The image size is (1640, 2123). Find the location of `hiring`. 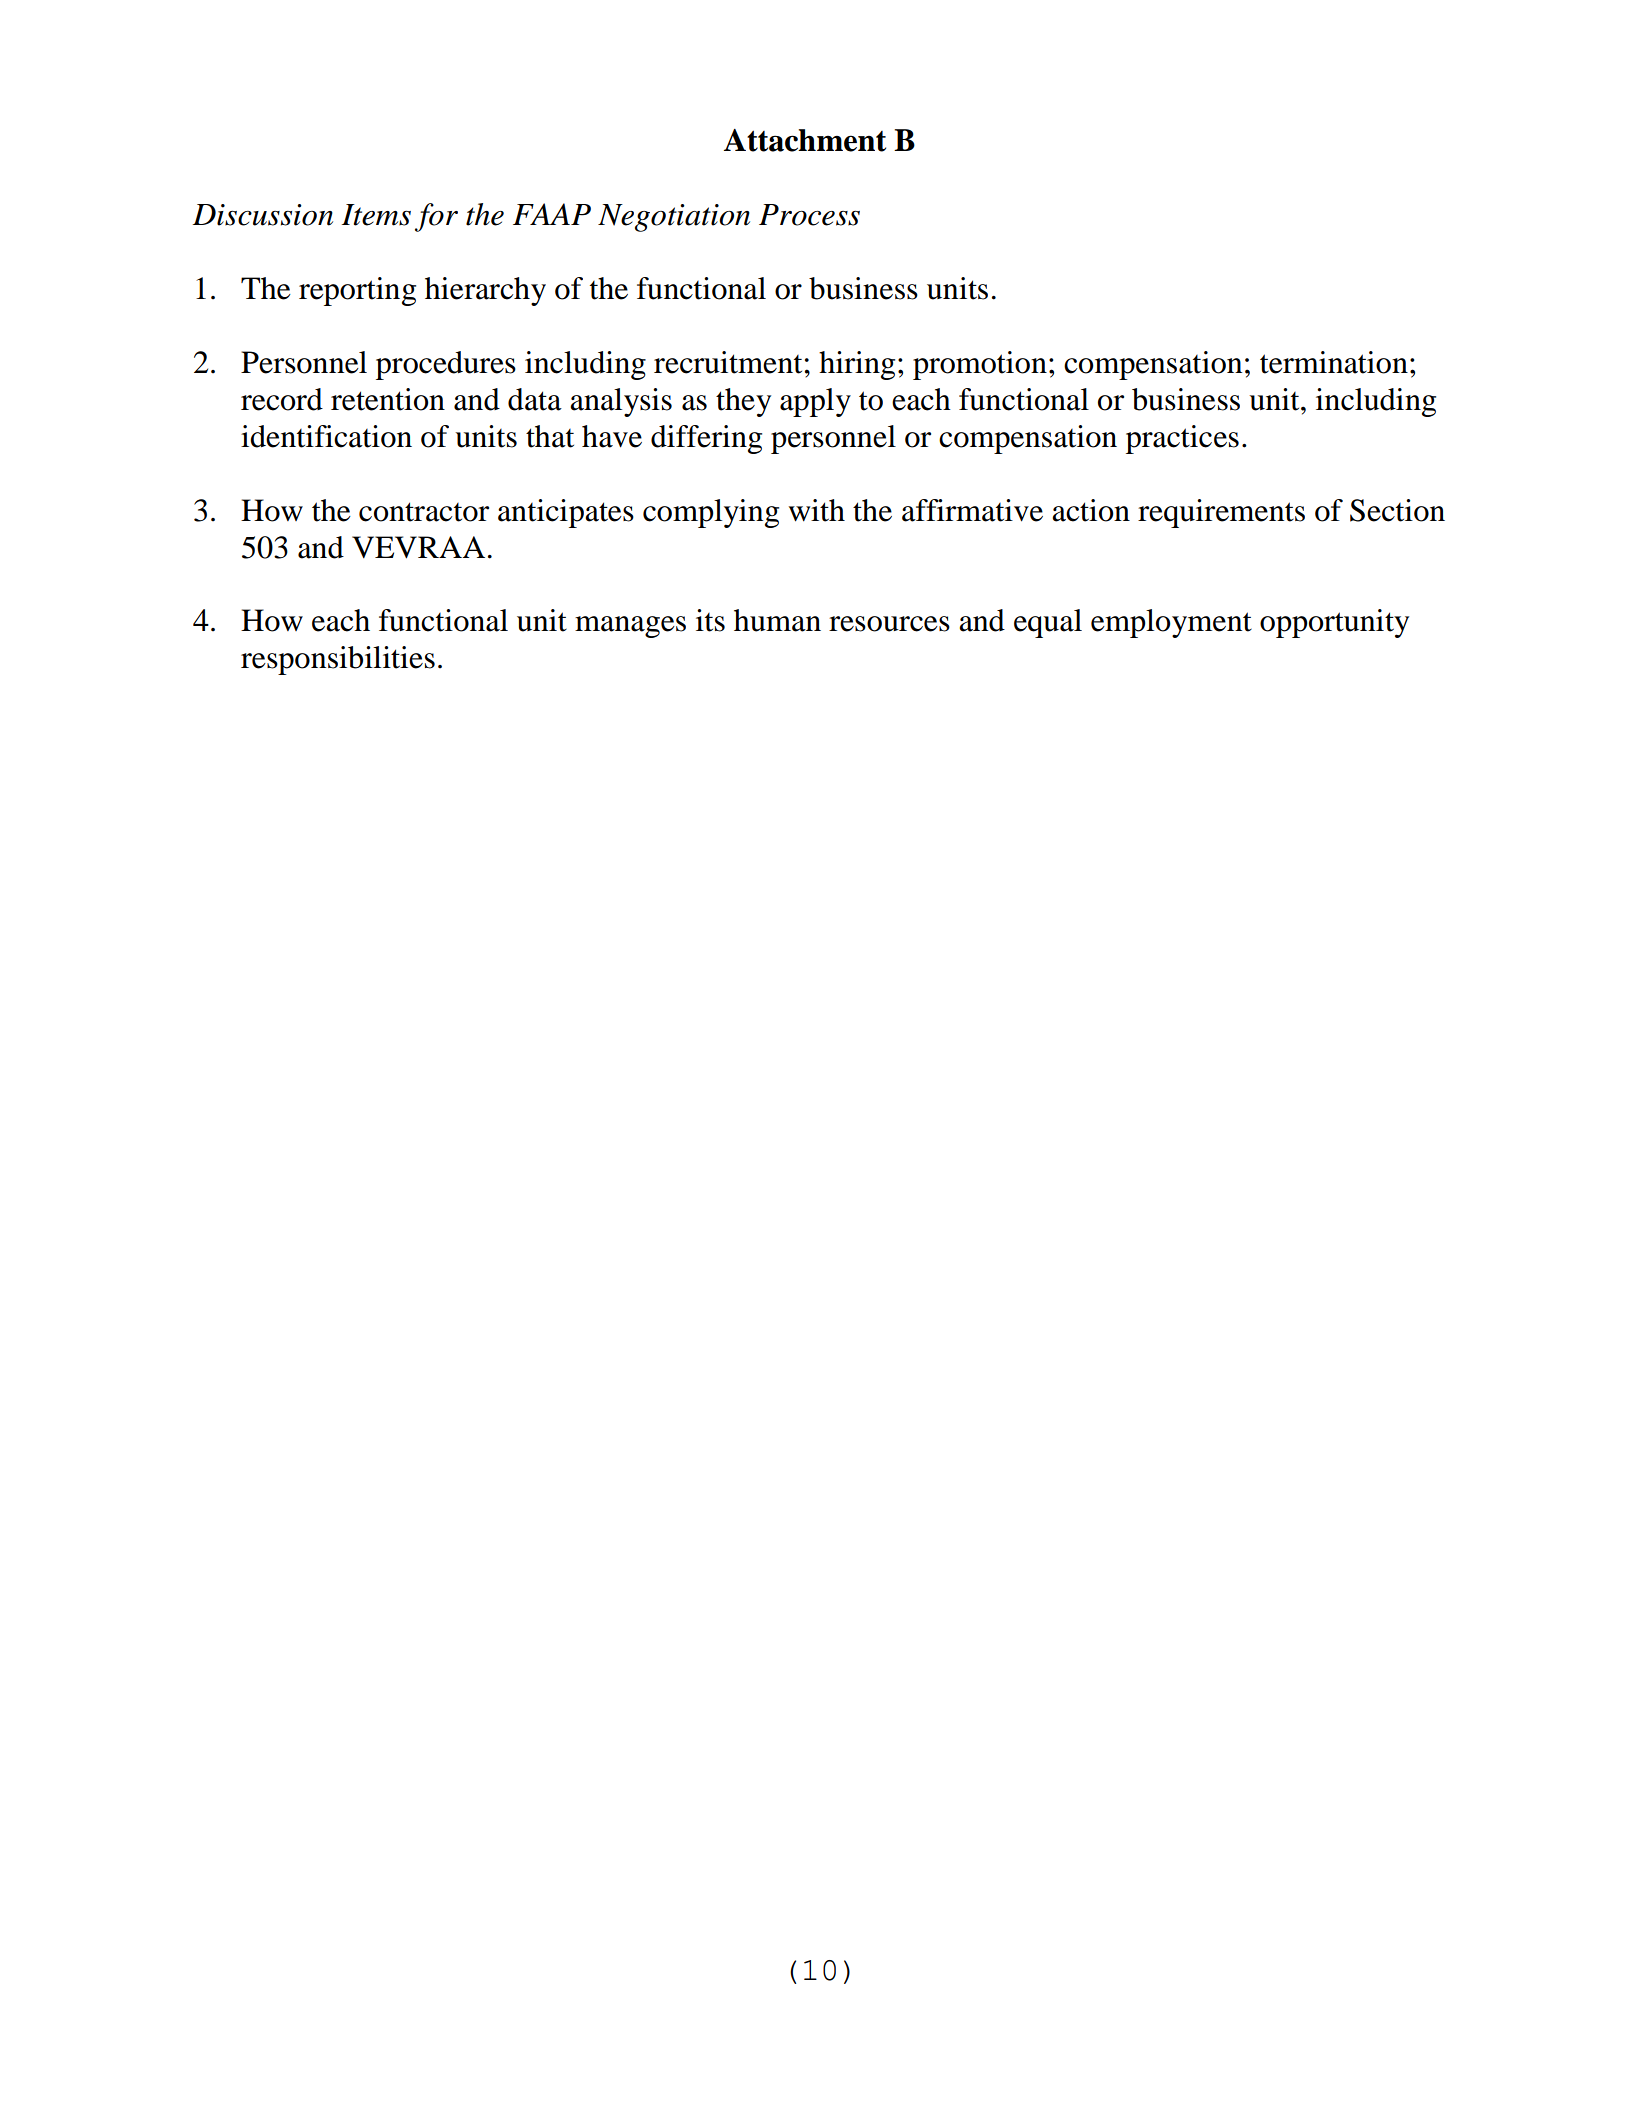

hiring is located at coordinates (857, 365).
